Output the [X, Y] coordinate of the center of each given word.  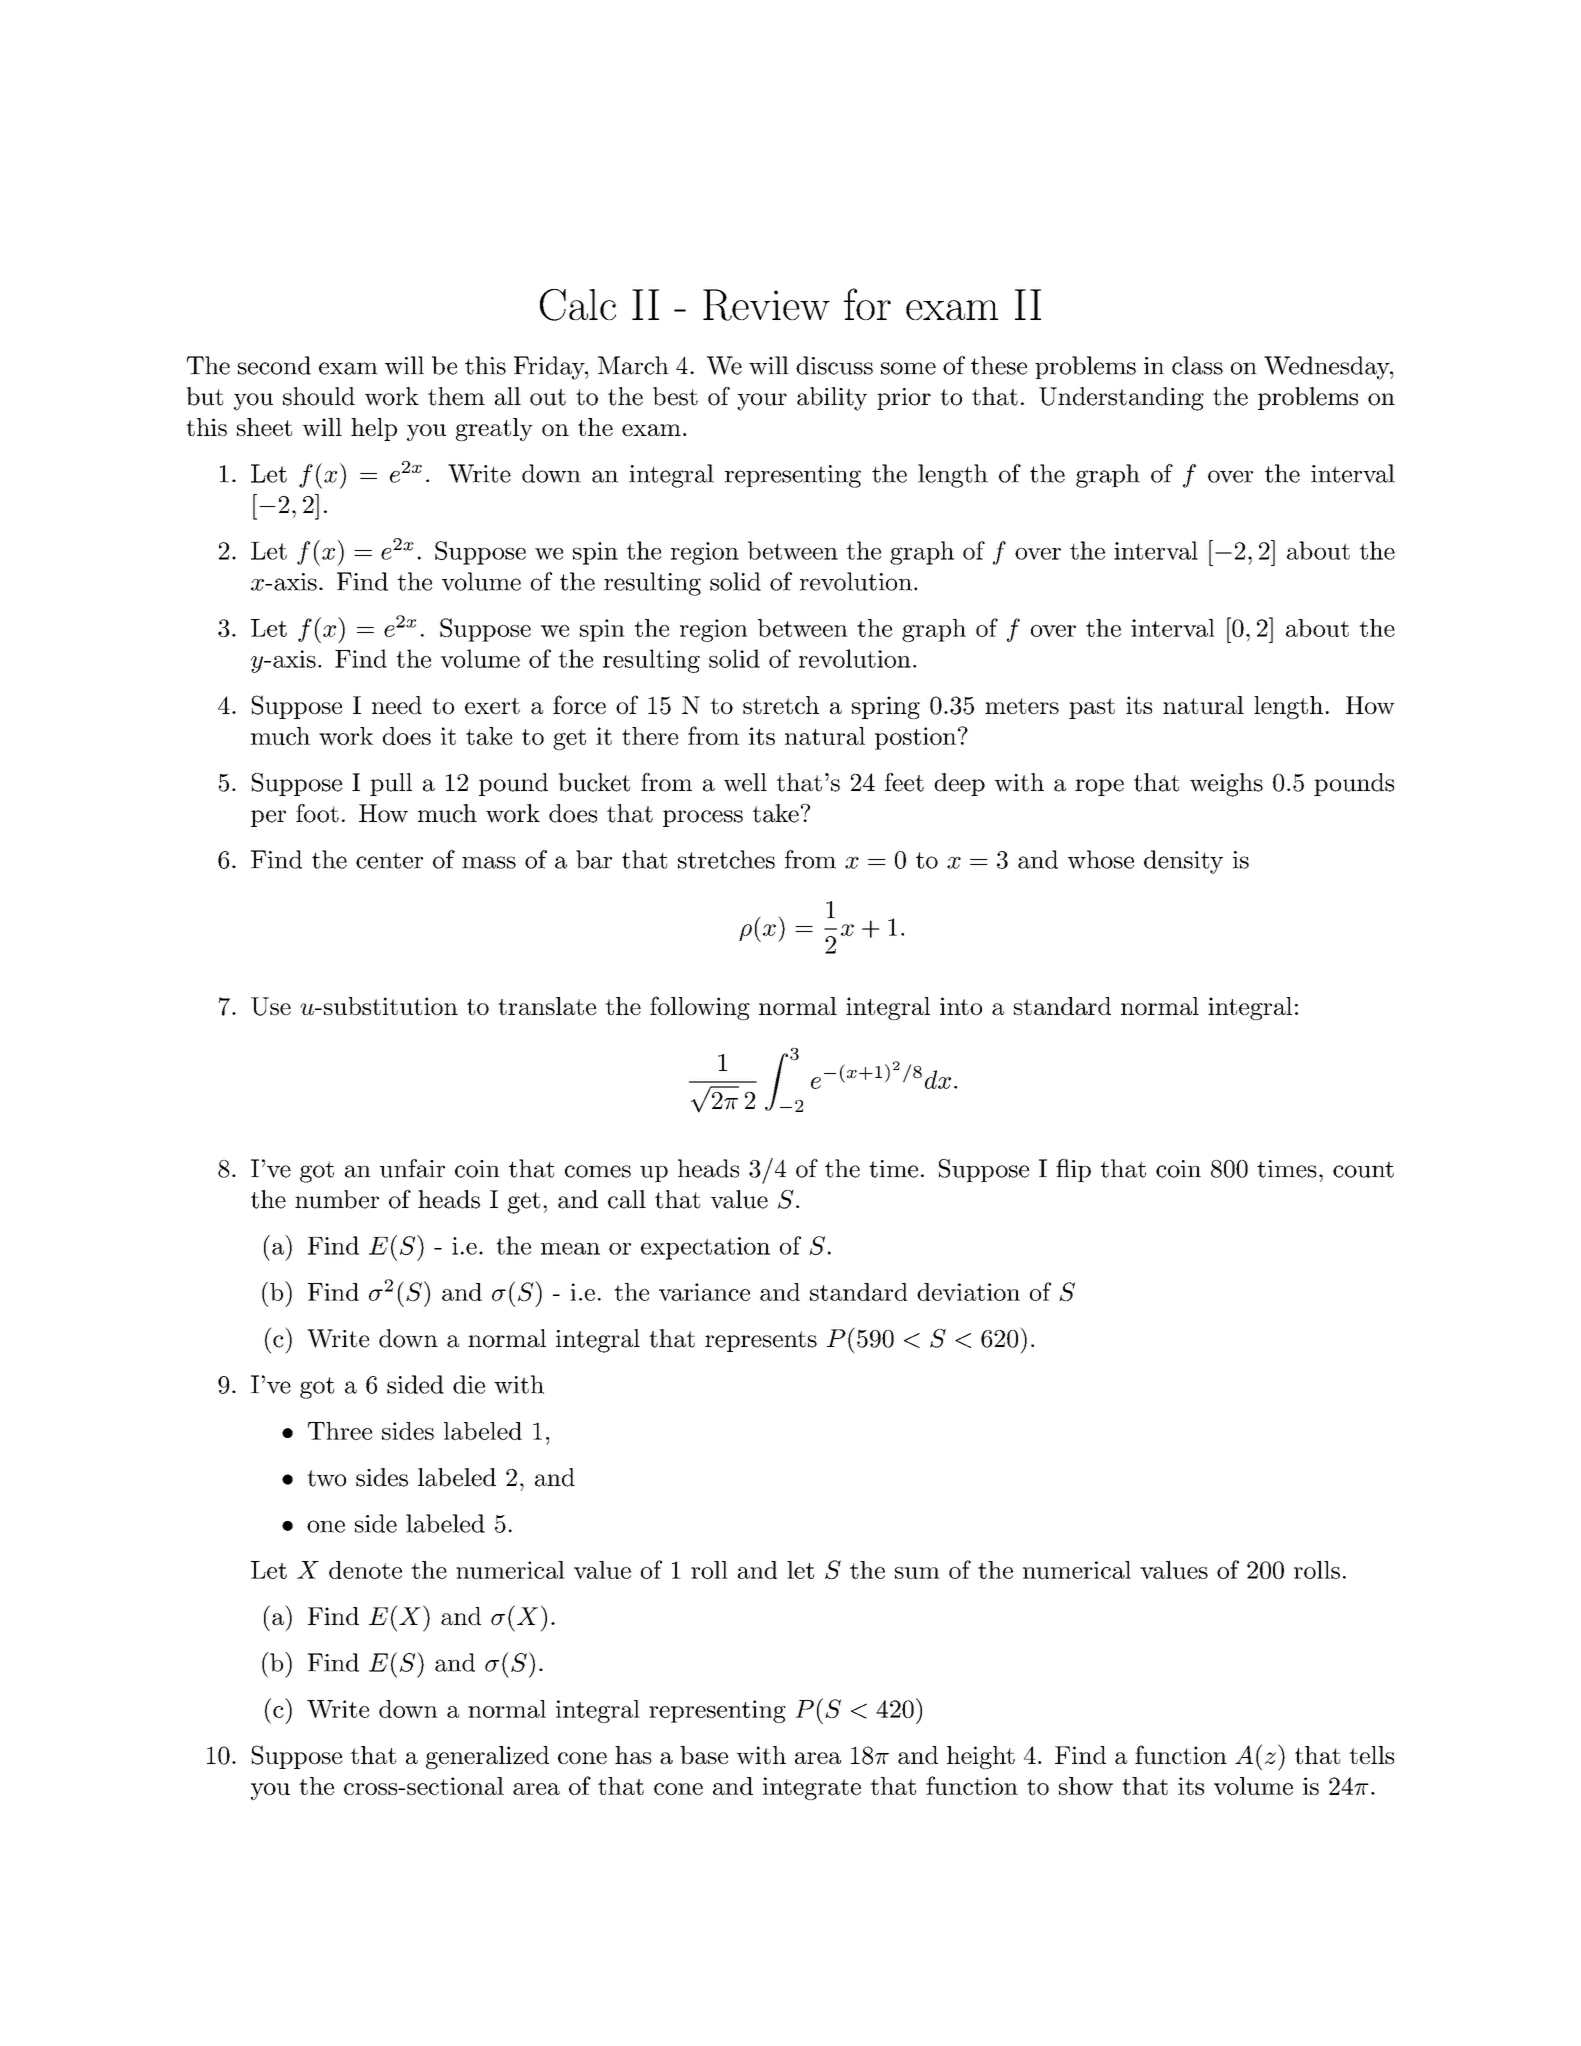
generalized [487, 1757]
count [1363, 1169]
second [274, 365]
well [745, 782]
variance [704, 1292]
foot [317, 813]
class [1197, 365]
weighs [1226, 785]
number [337, 1199]
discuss [834, 365]
